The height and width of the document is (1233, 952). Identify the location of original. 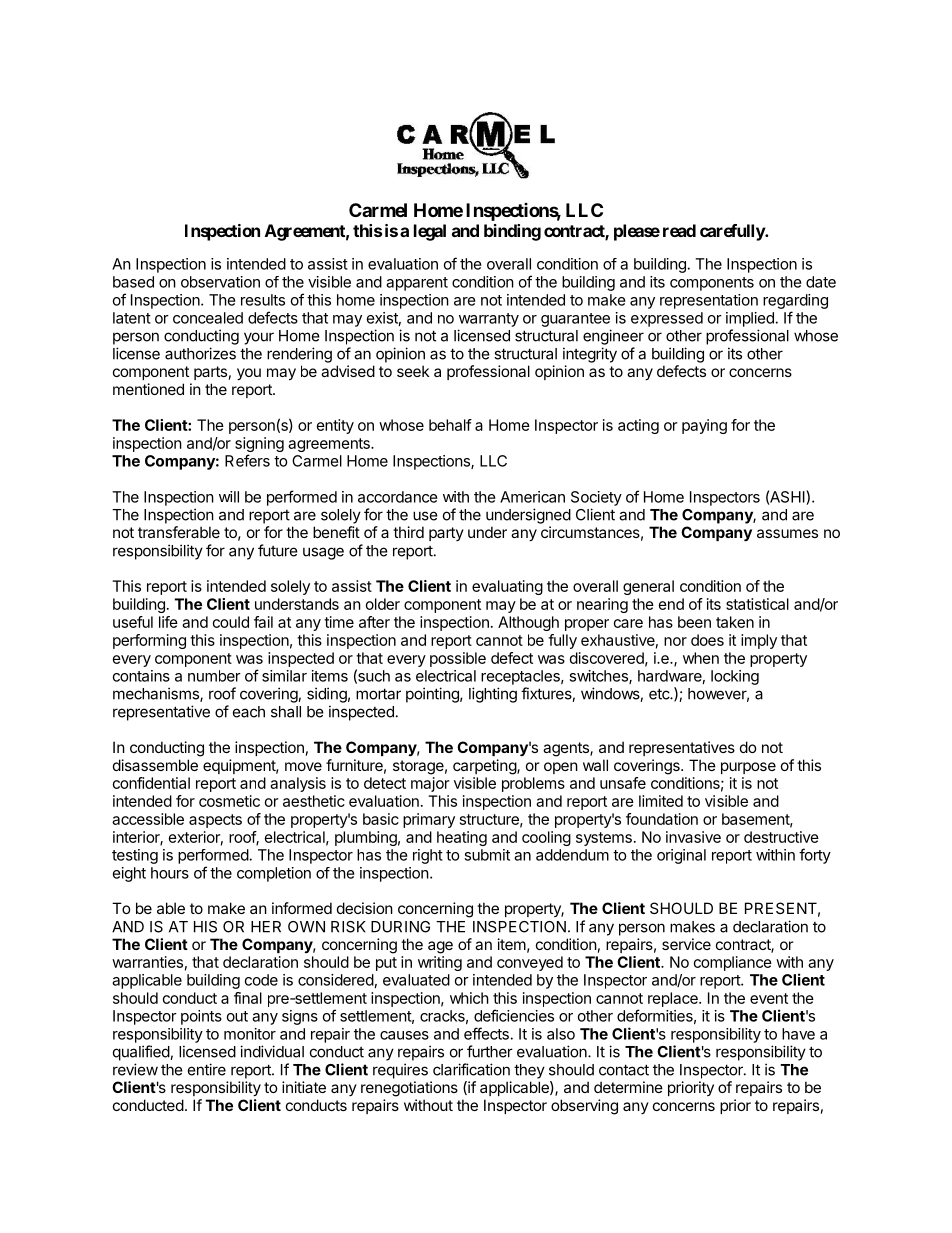
(681, 856).
